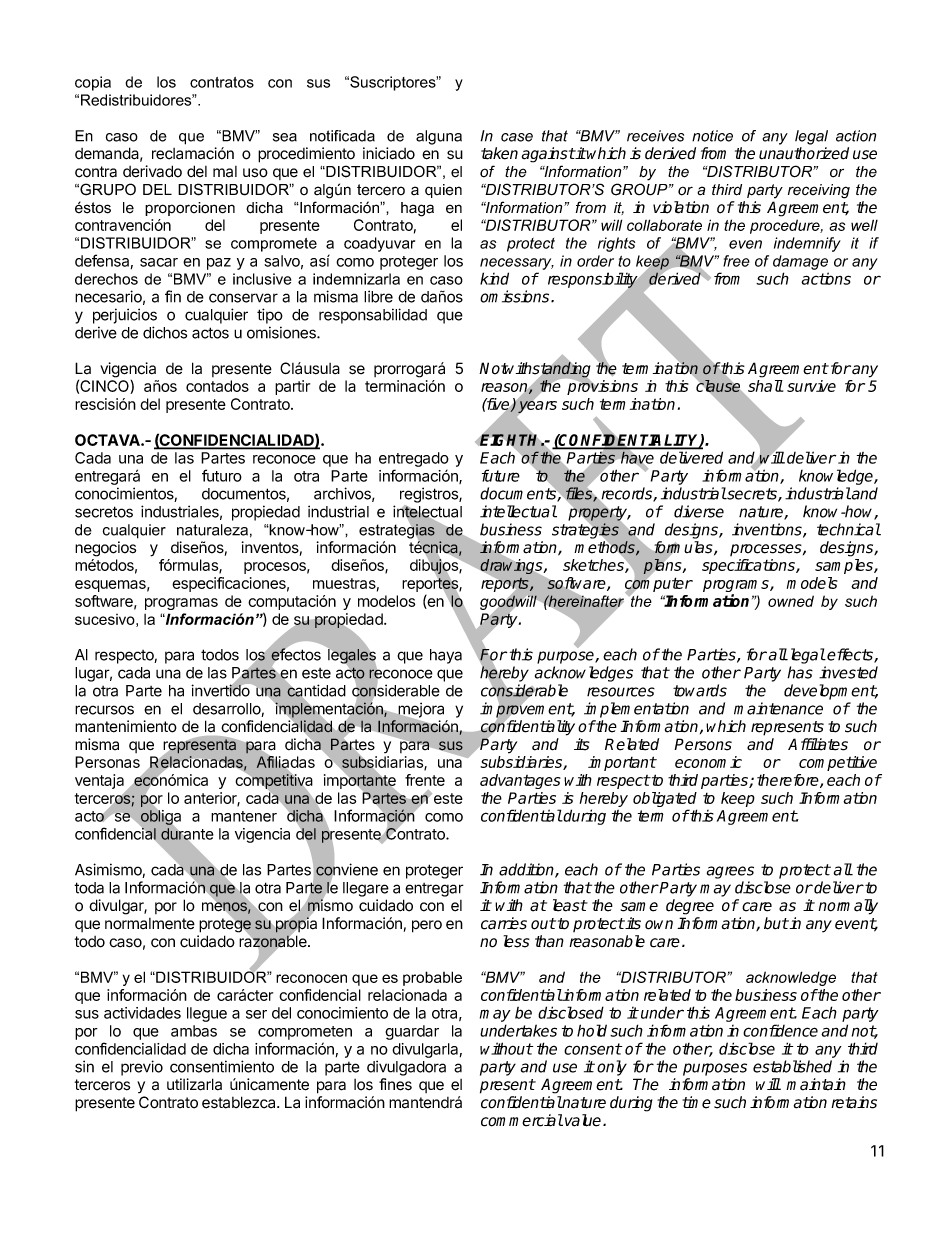 The image size is (952, 1233). What do you see at coordinates (446, 656) in the page?
I see `haya` at bounding box center [446, 656].
